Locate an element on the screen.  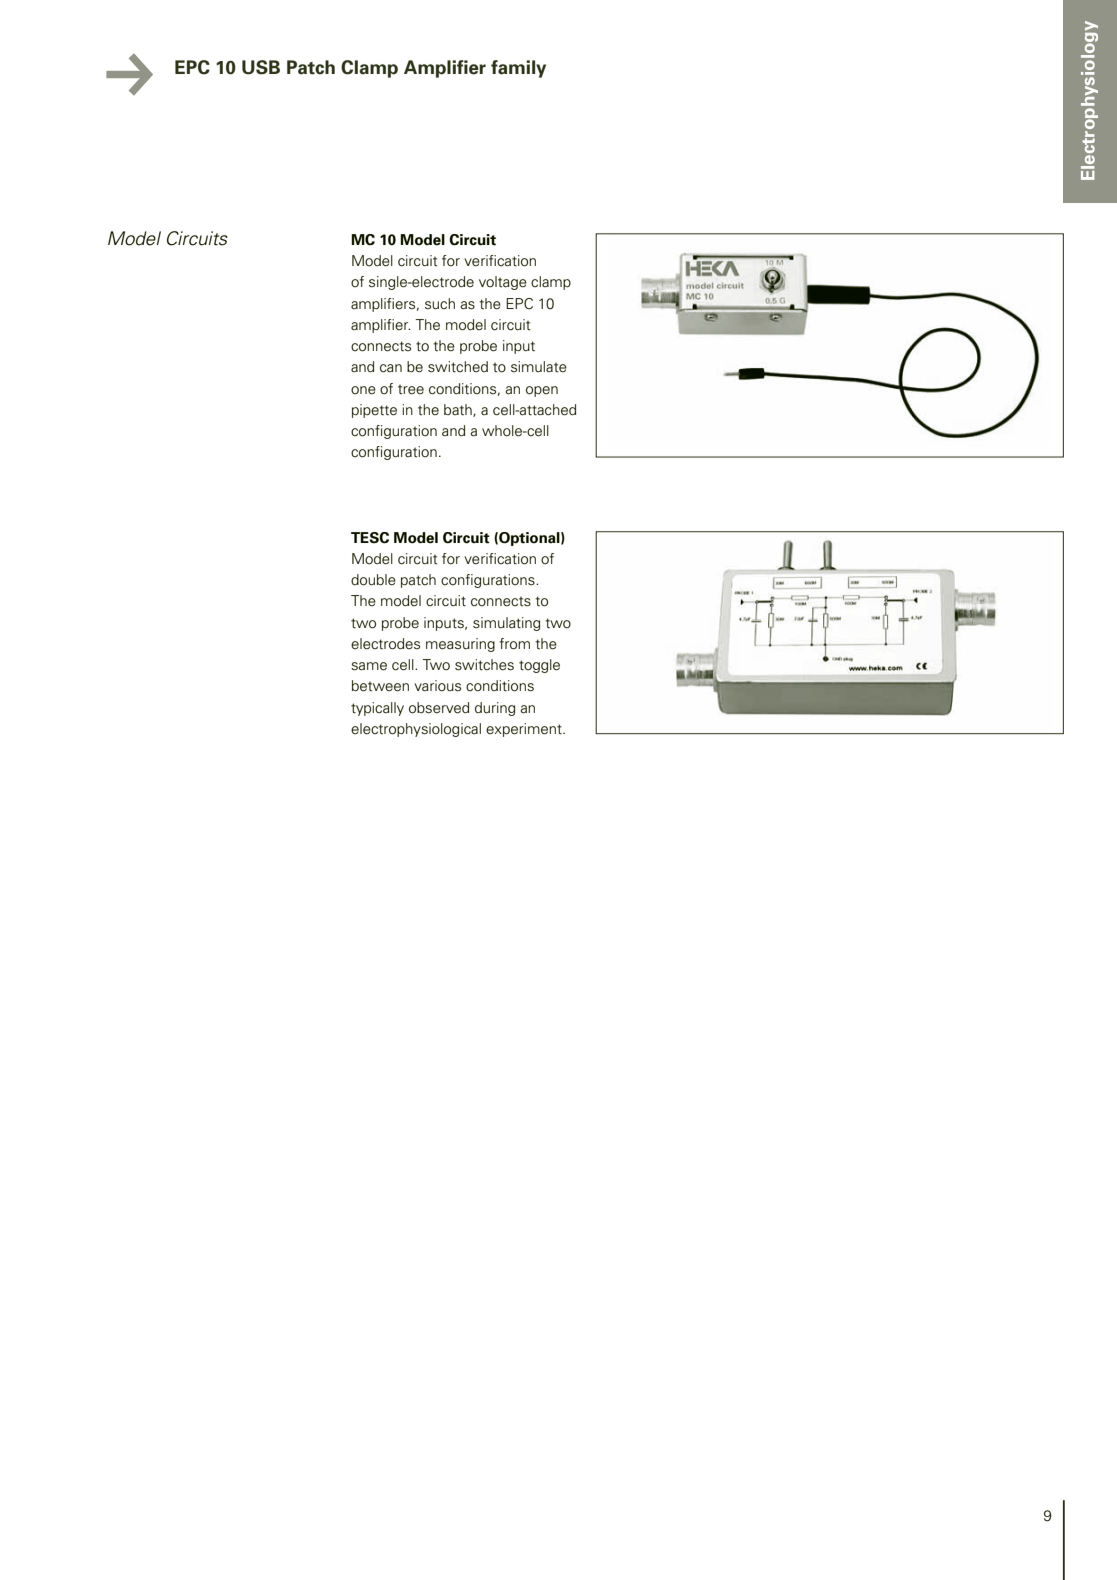
typically is located at coordinates (377, 709).
